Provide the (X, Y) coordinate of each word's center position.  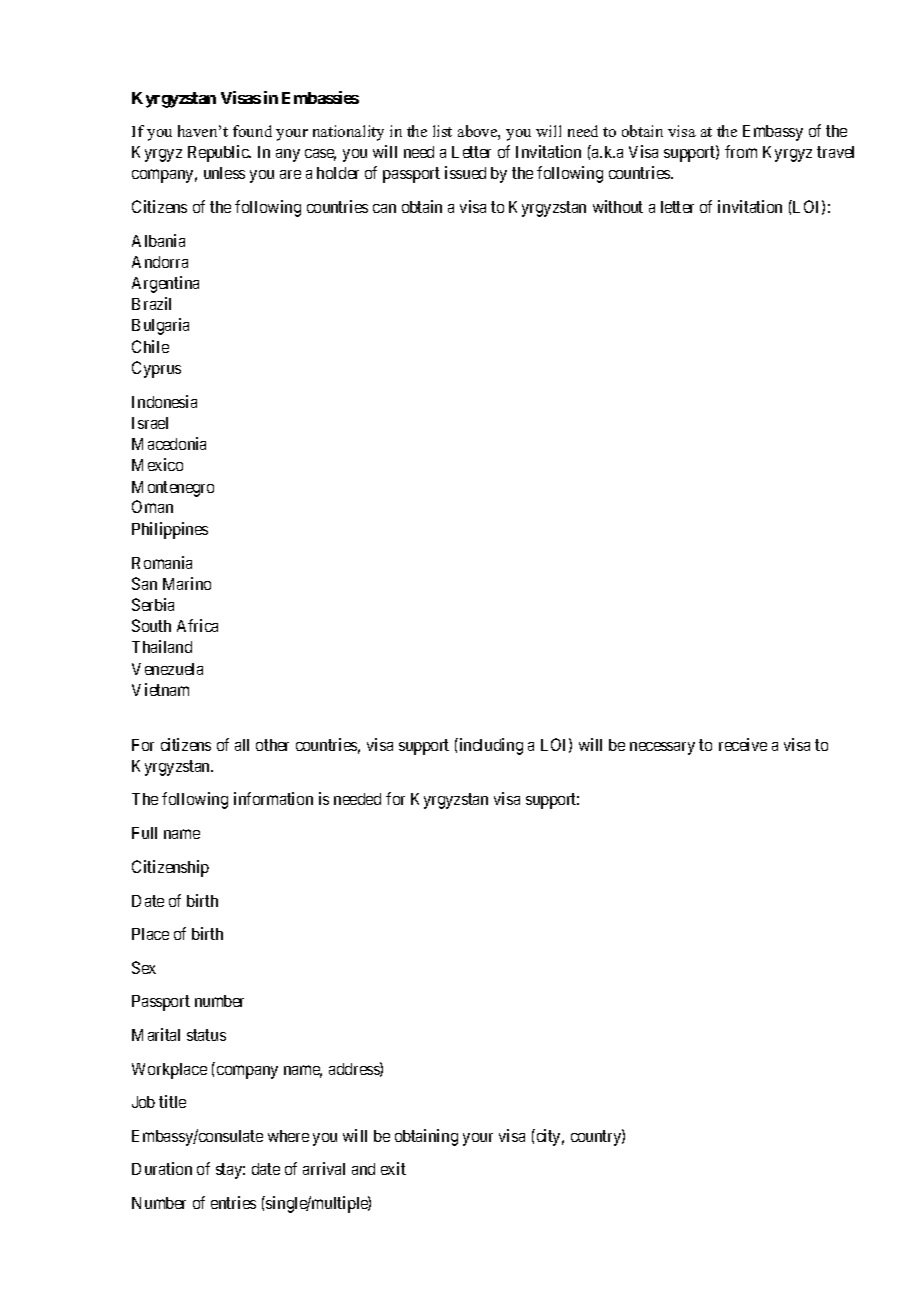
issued (465, 172)
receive (743, 744)
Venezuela (167, 669)
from (741, 151)
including (490, 746)
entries (233, 1202)
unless (224, 173)
